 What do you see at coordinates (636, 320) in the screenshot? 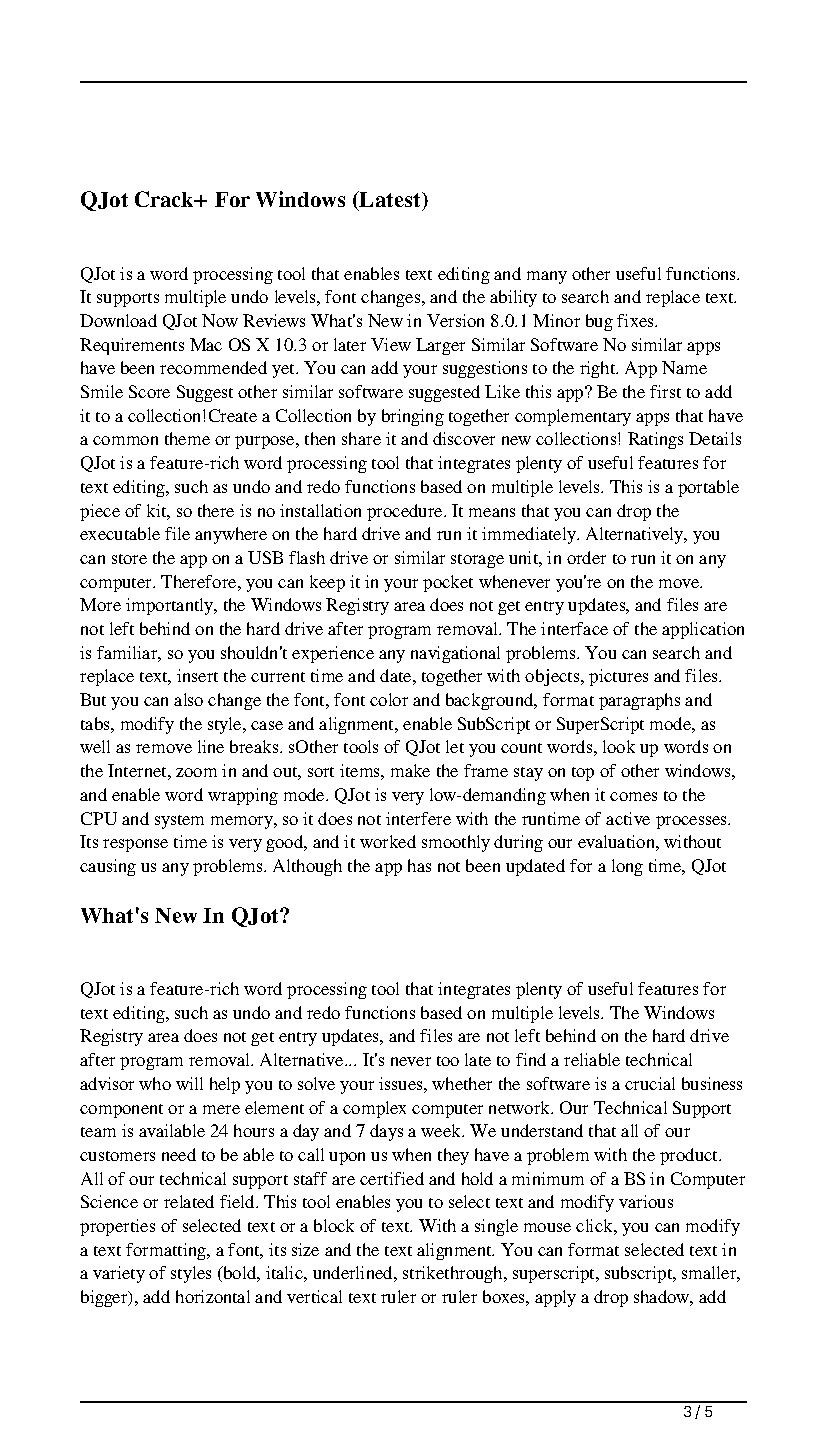
I see `fixes` at bounding box center [636, 320].
